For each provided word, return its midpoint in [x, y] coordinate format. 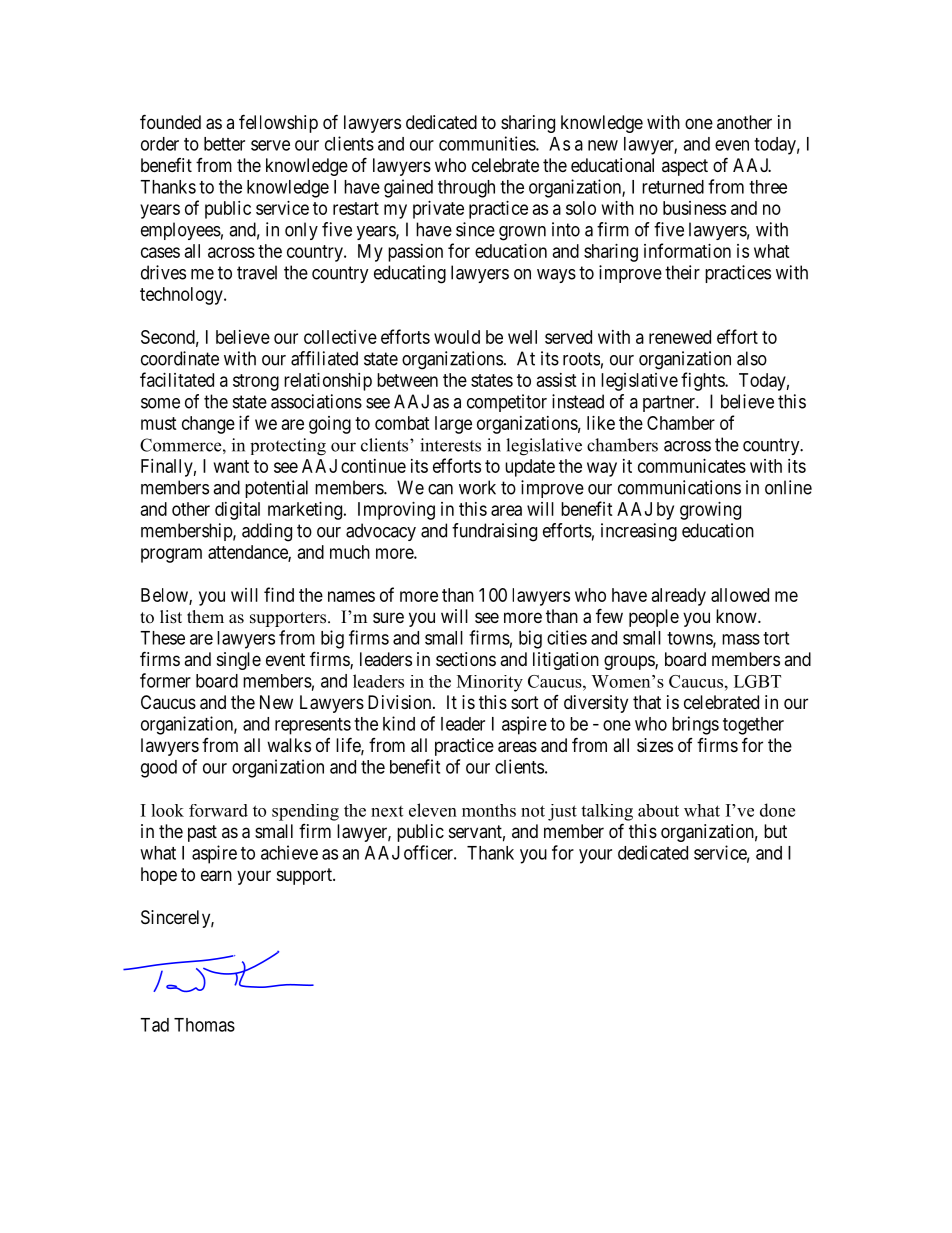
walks [289, 745]
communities [488, 143]
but [775, 831]
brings [695, 725]
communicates [692, 466]
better [224, 144]
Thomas [204, 1025]
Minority [490, 683]
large [453, 425]
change [208, 425]
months [489, 810]
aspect [685, 167]
